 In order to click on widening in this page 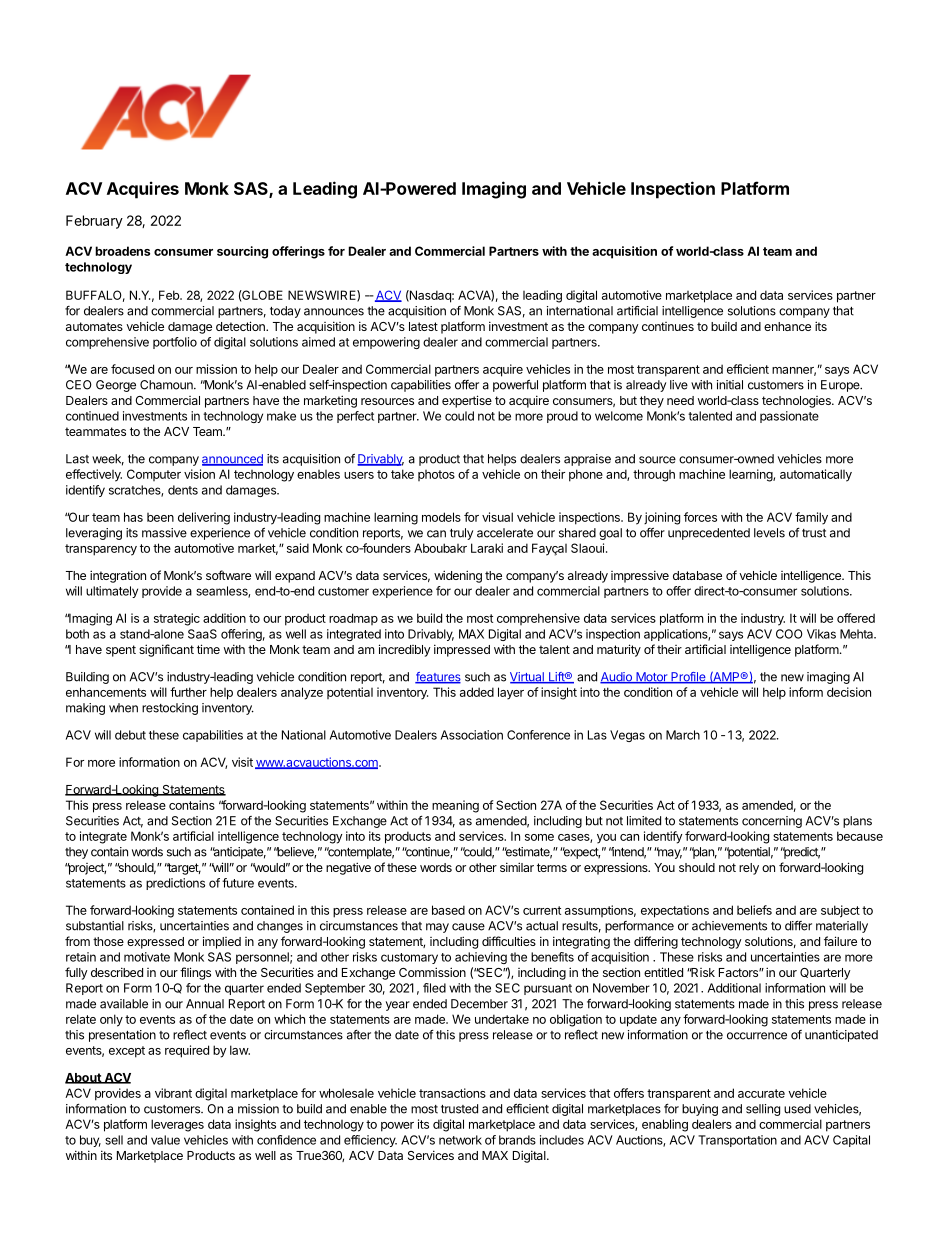, I will do `click(458, 576)`.
